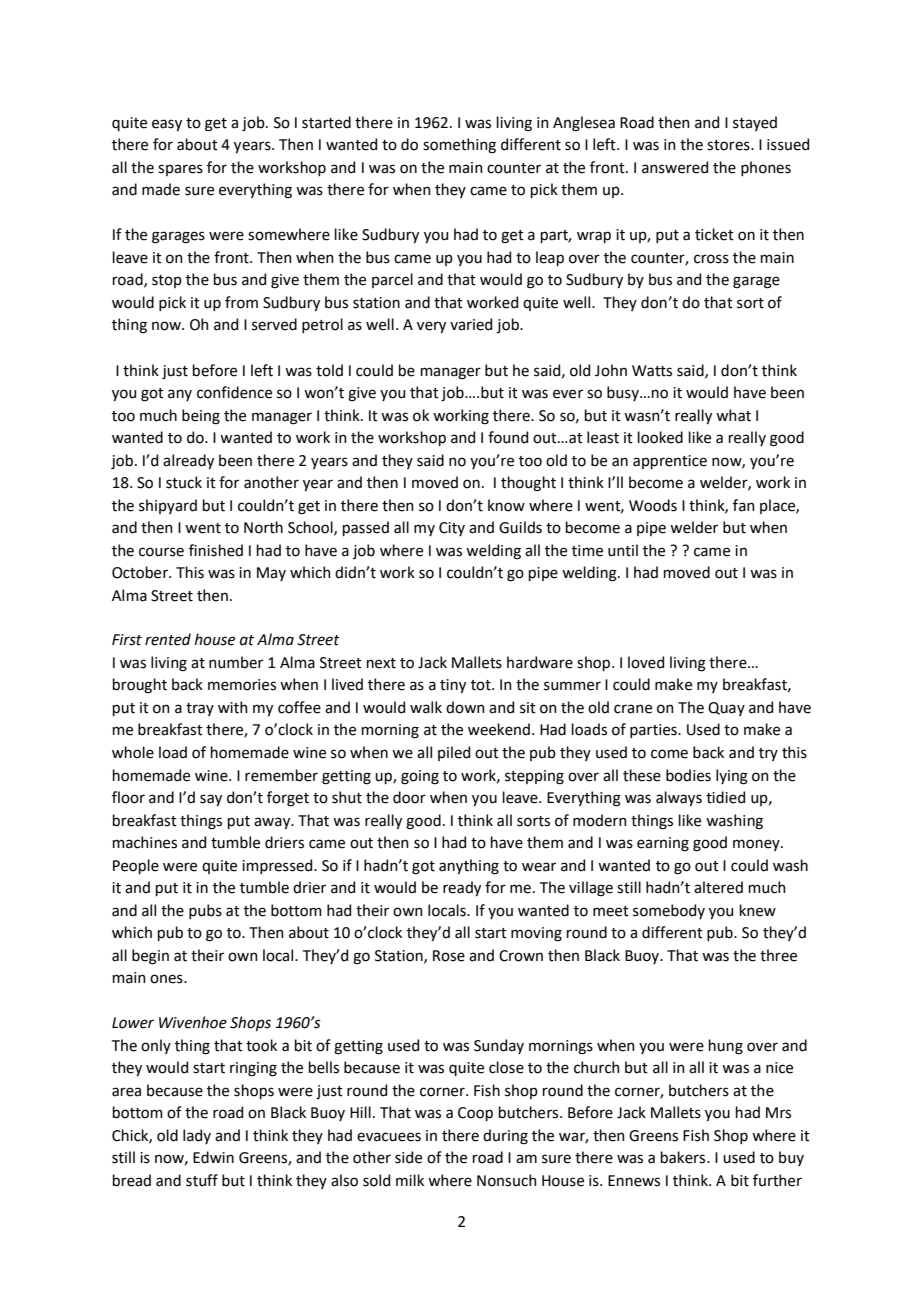 The width and height of the screenshot is (924, 1307). I want to click on Coop, so click(475, 1114).
